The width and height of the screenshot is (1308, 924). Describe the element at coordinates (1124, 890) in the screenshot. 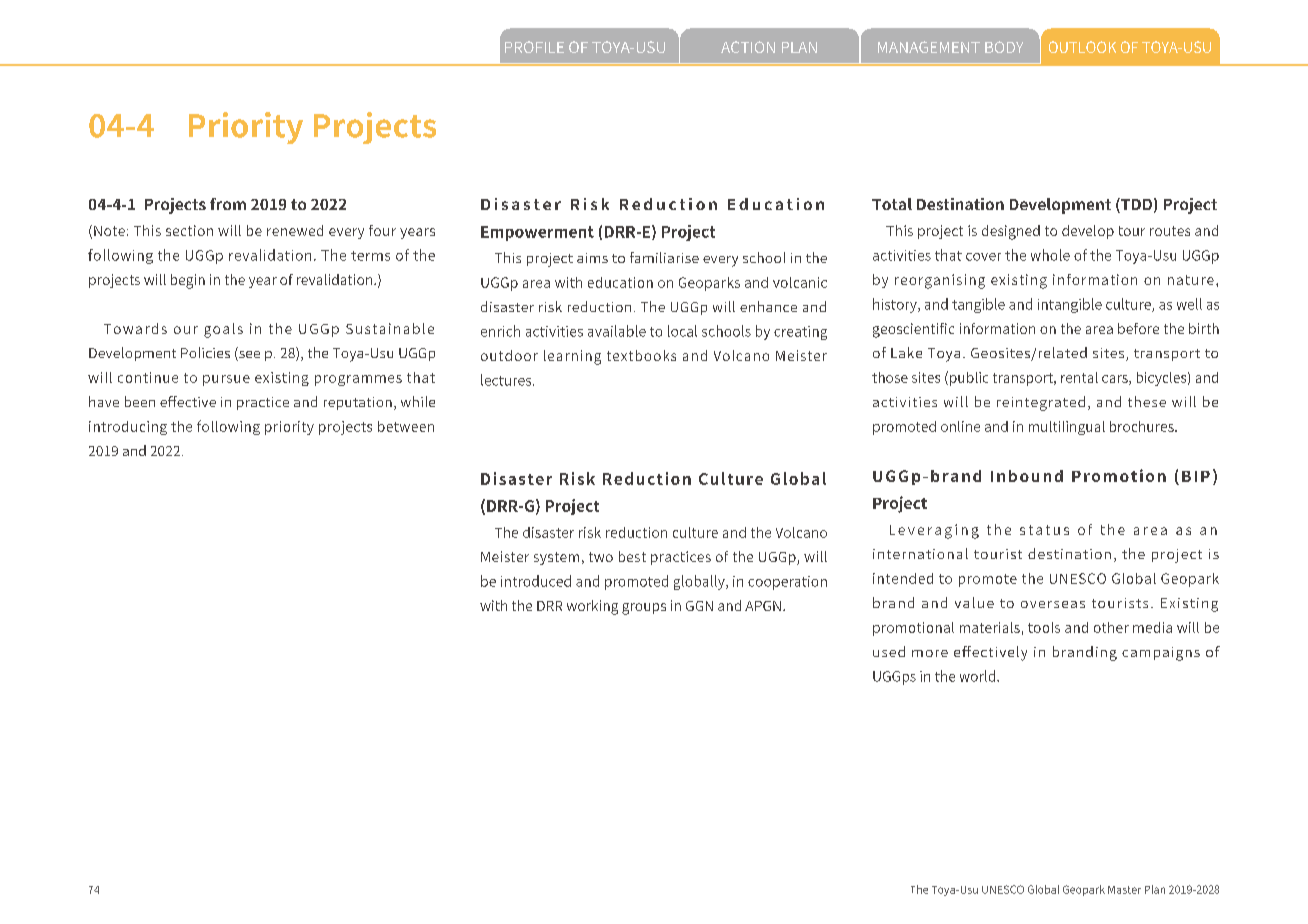

I see `Master` at that location.
